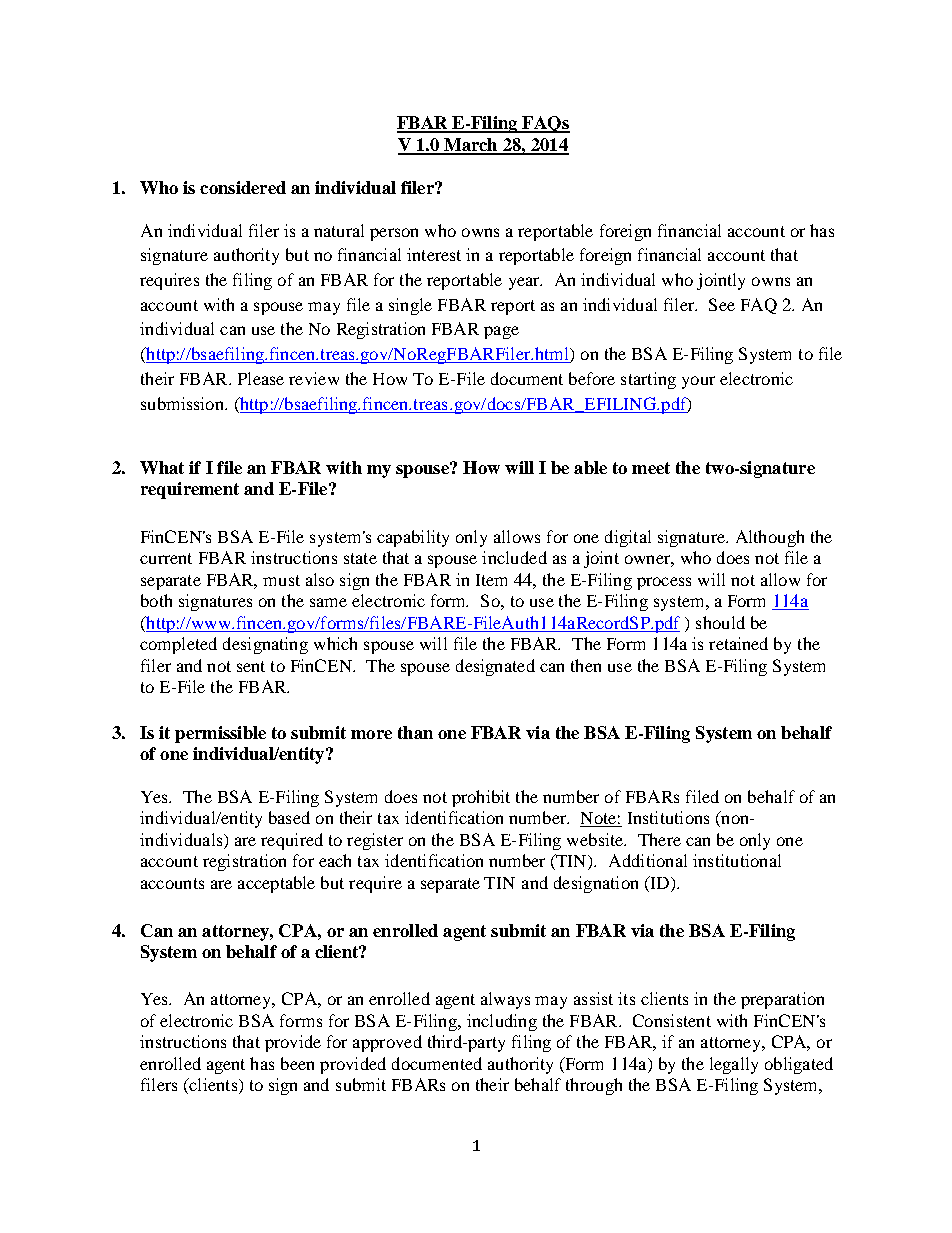  What do you see at coordinates (720, 622) in the image?
I see `should` at bounding box center [720, 622].
